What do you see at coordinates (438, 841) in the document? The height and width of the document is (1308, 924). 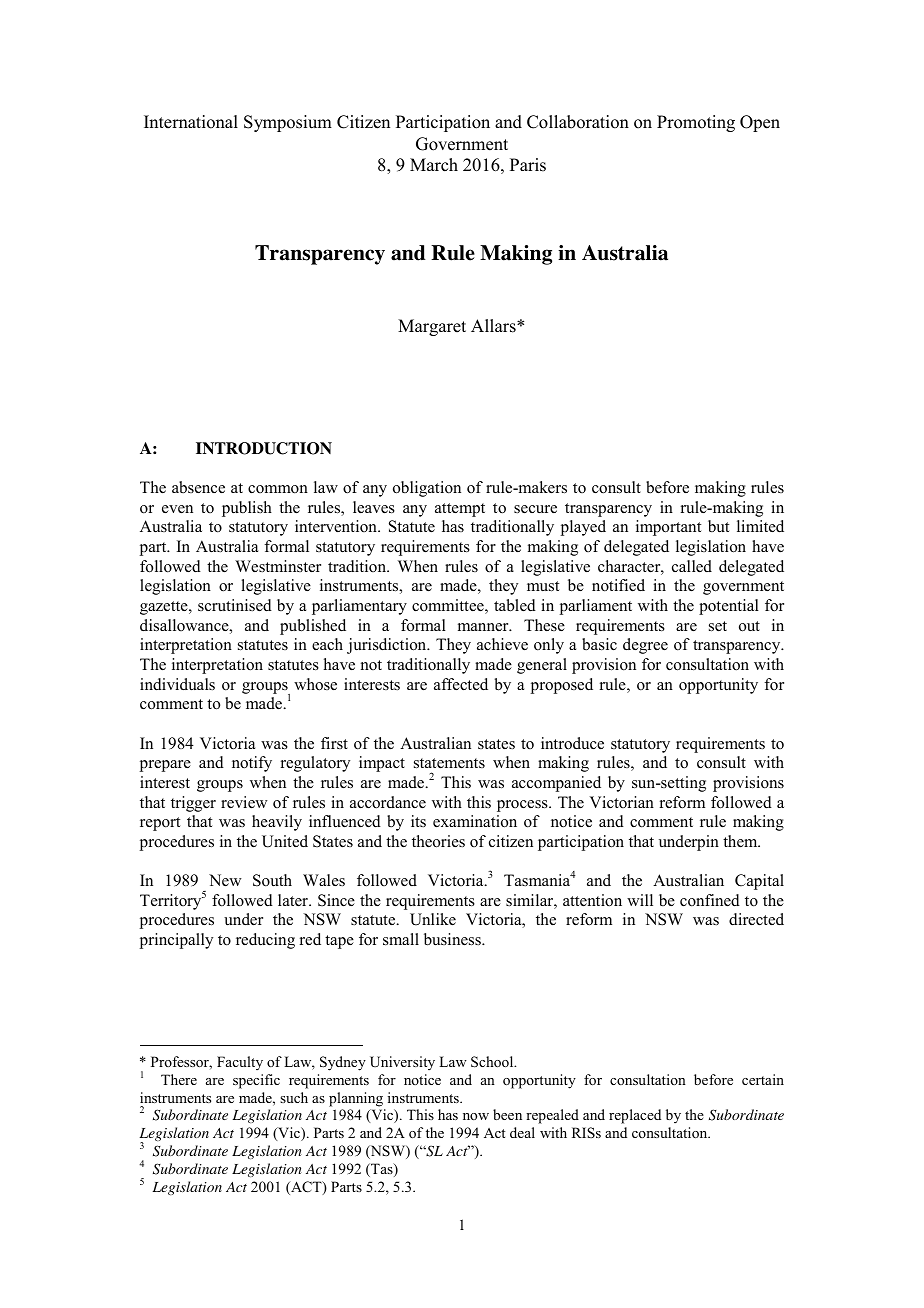 I see `theories` at bounding box center [438, 841].
